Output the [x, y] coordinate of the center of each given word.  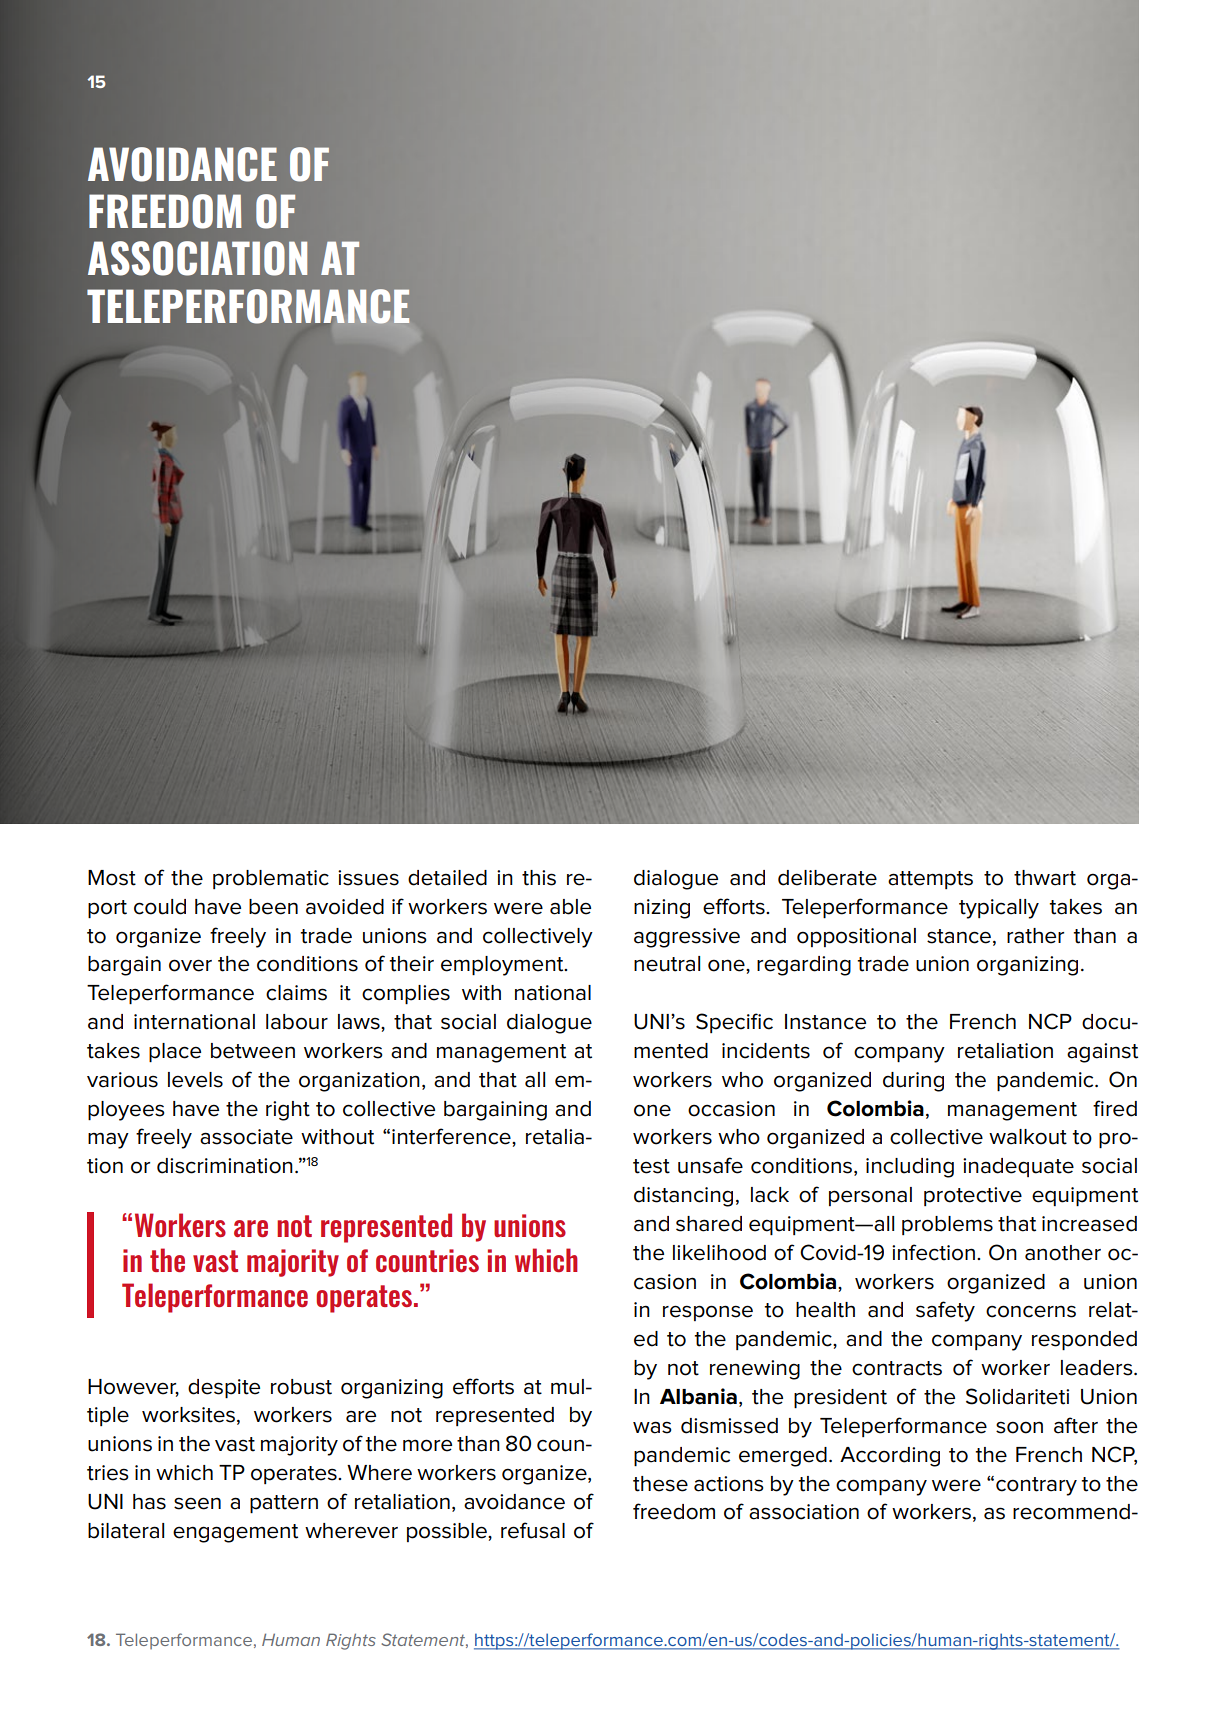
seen [197, 1503]
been [273, 907]
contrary [1036, 1486]
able [570, 907]
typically [999, 909]
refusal [533, 1530]
